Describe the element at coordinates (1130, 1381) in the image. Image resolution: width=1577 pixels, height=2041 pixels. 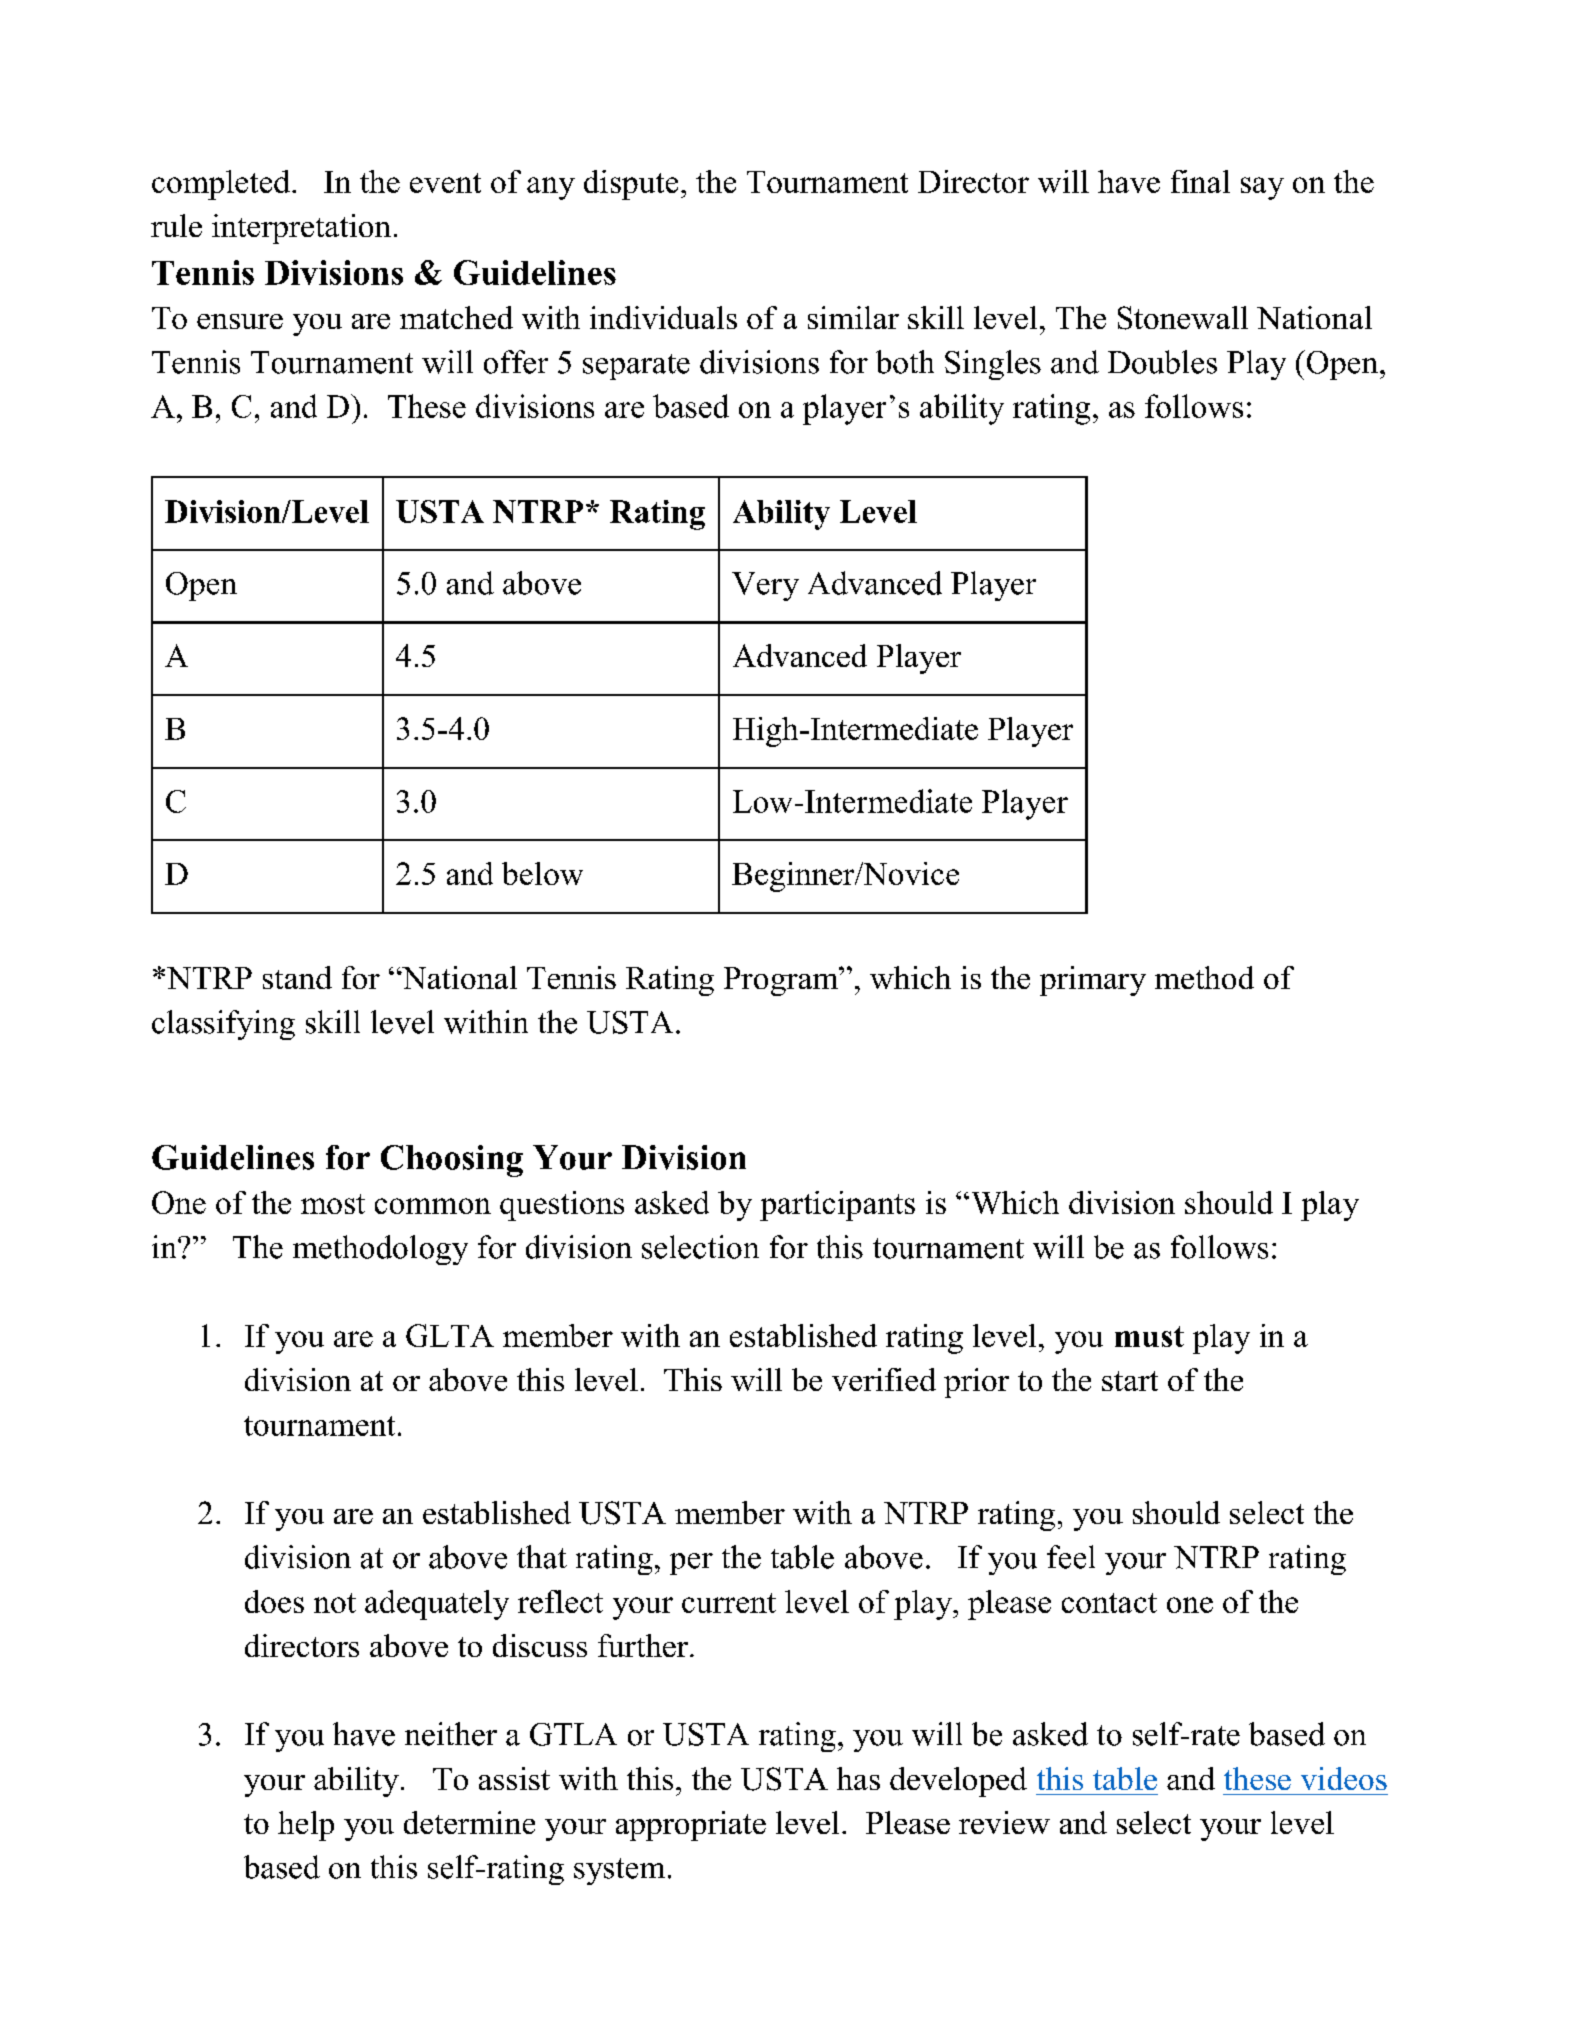
I see `start` at that location.
